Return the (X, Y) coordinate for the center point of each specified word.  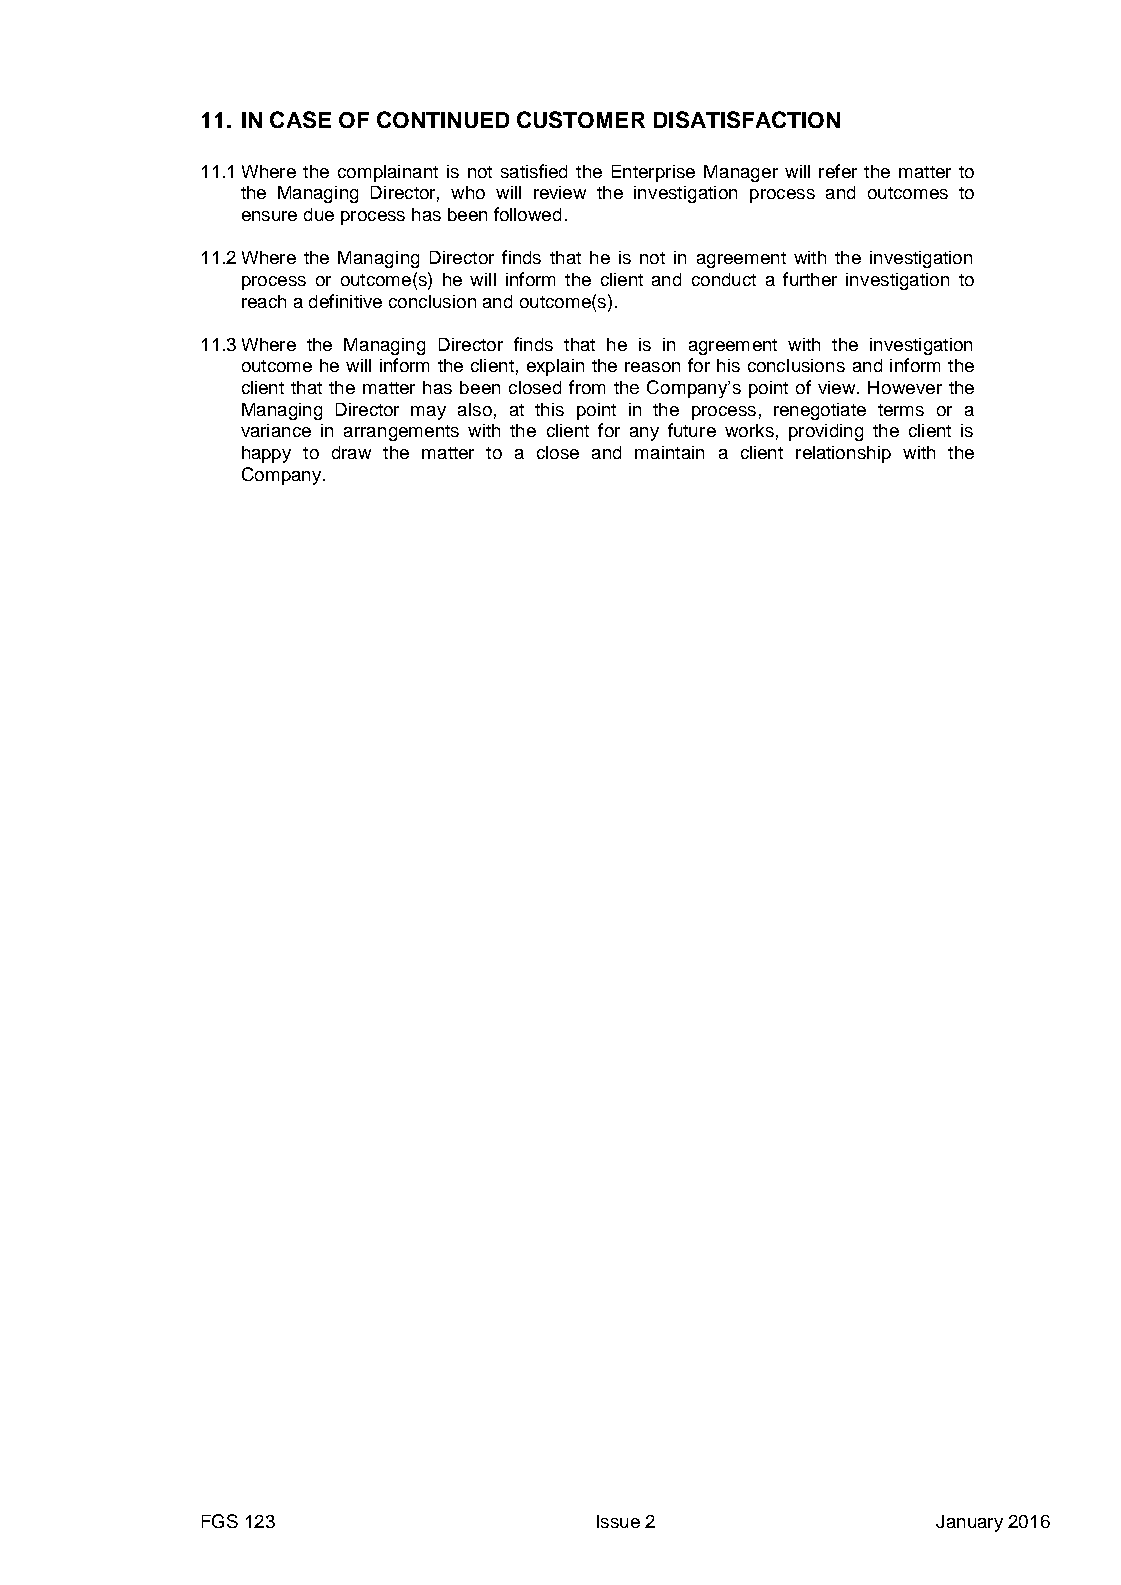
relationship (843, 454)
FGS (220, 1521)
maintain (669, 452)
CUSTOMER (581, 119)
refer (838, 171)
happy (266, 454)
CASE (300, 119)
